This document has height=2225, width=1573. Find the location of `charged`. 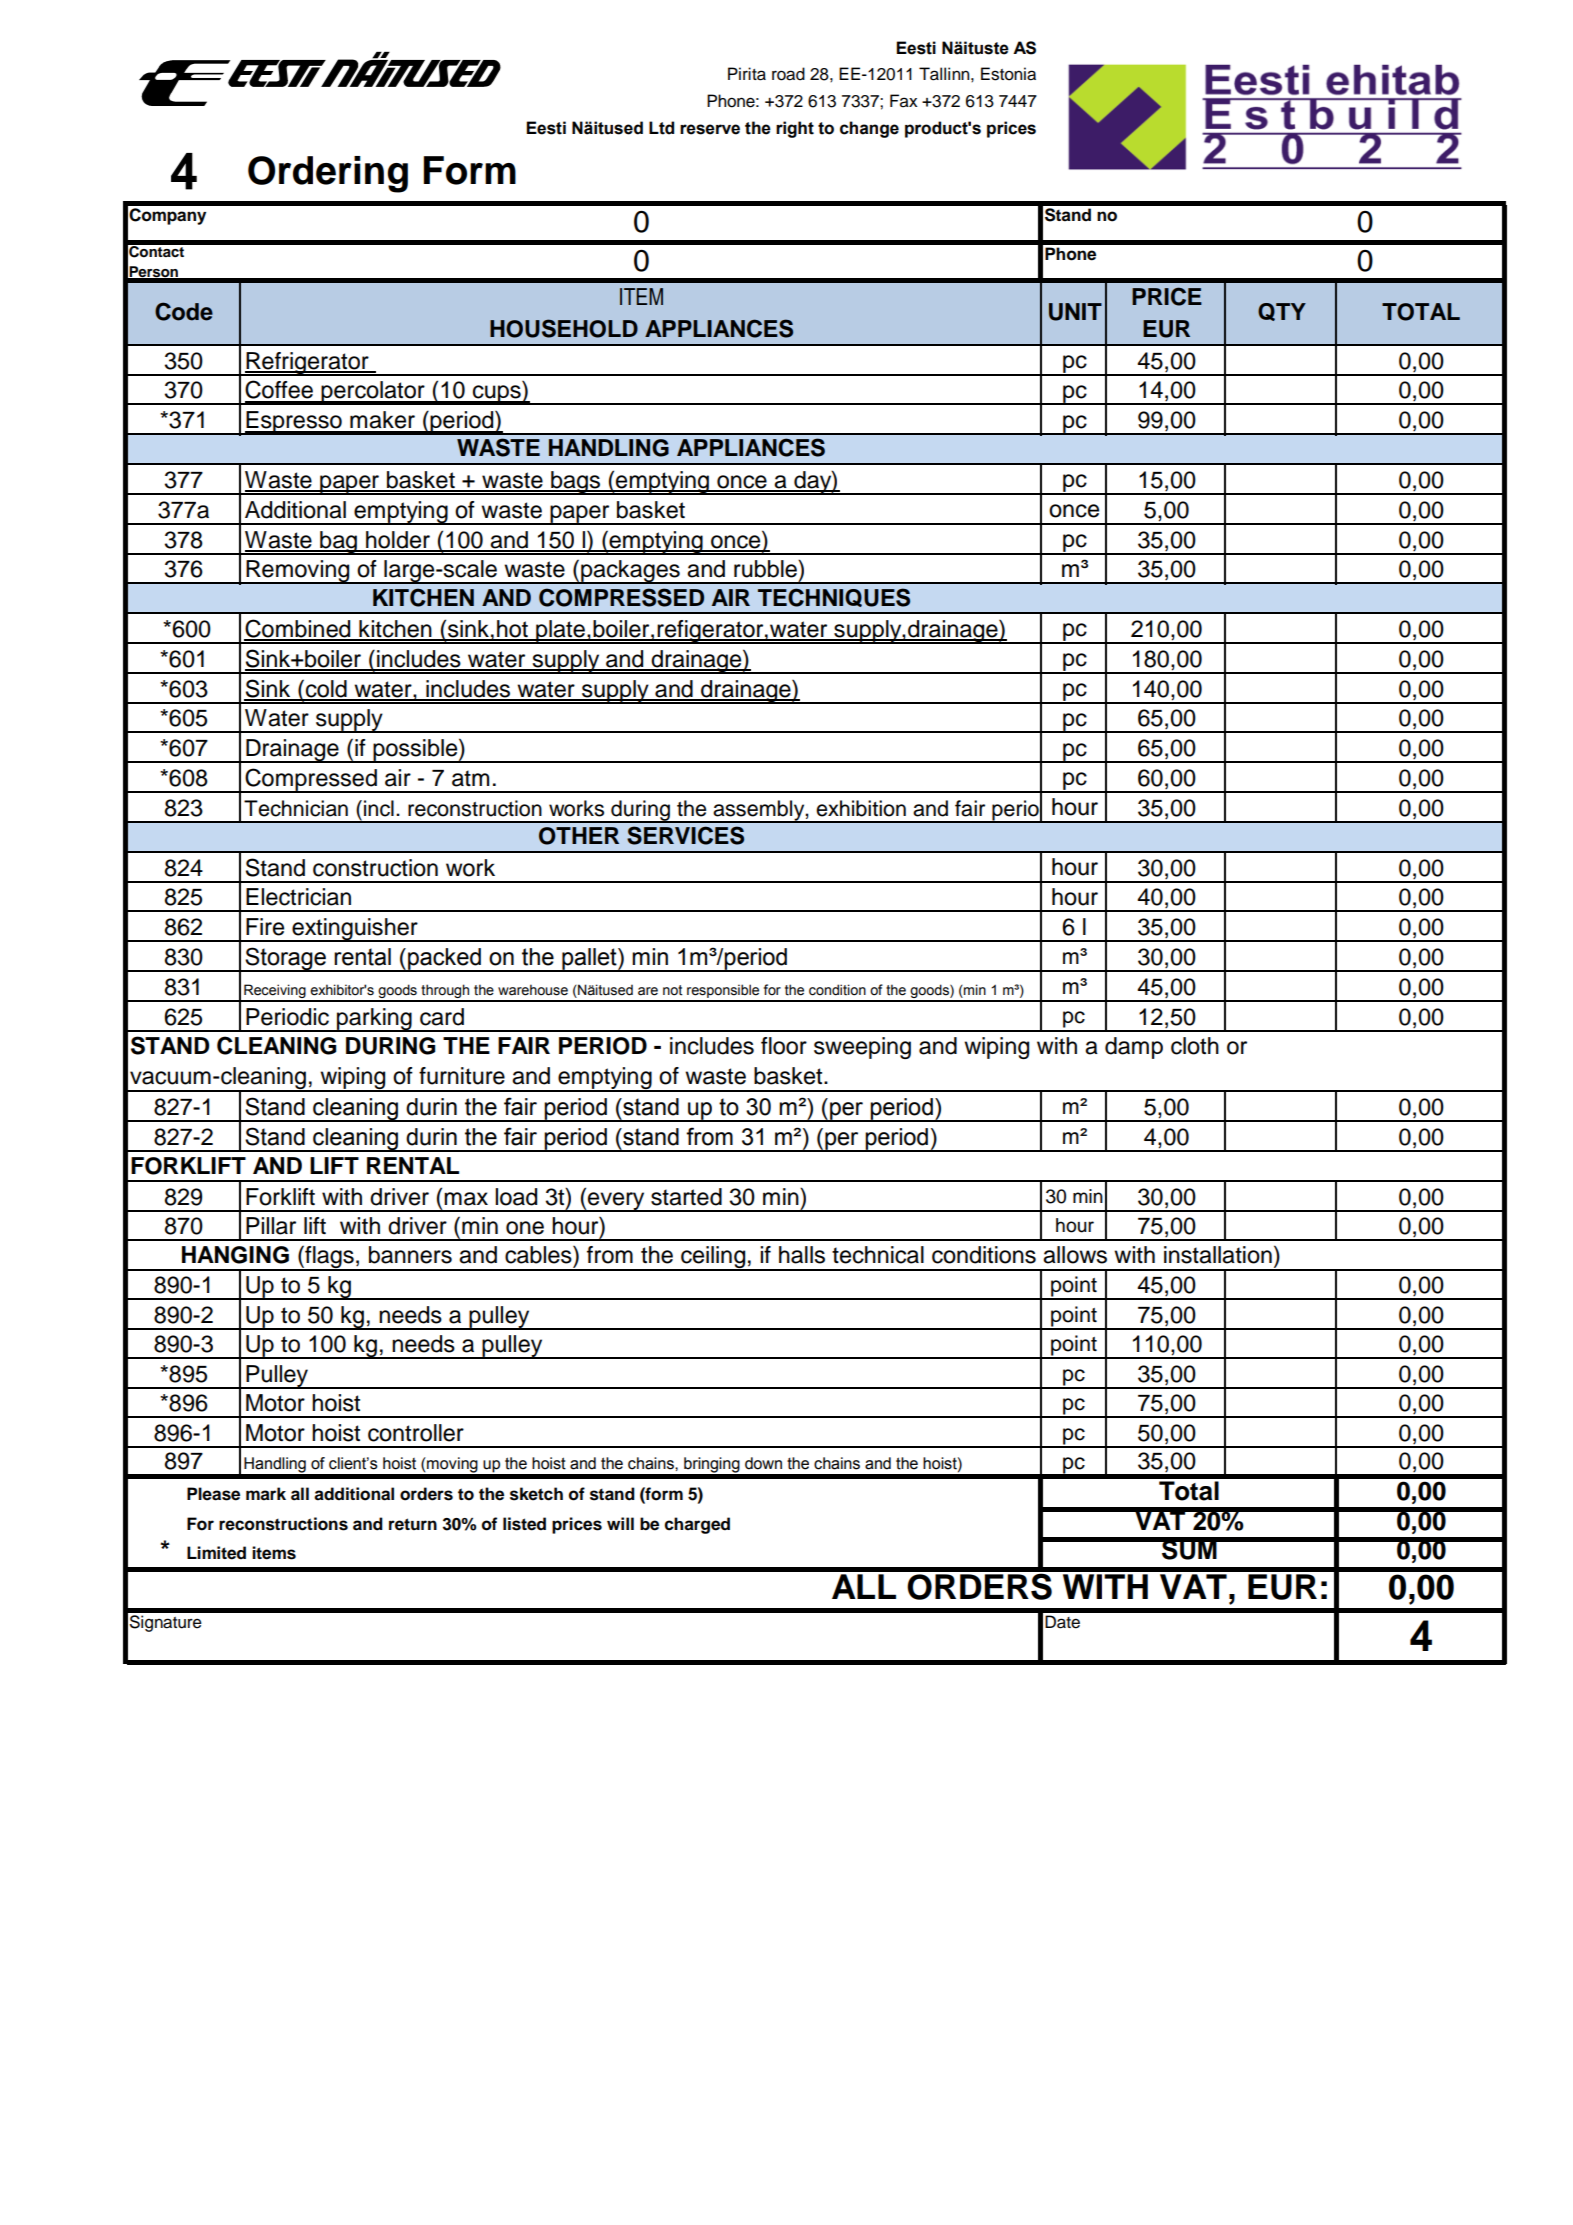

charged is located at coordinates (697, 1525).
